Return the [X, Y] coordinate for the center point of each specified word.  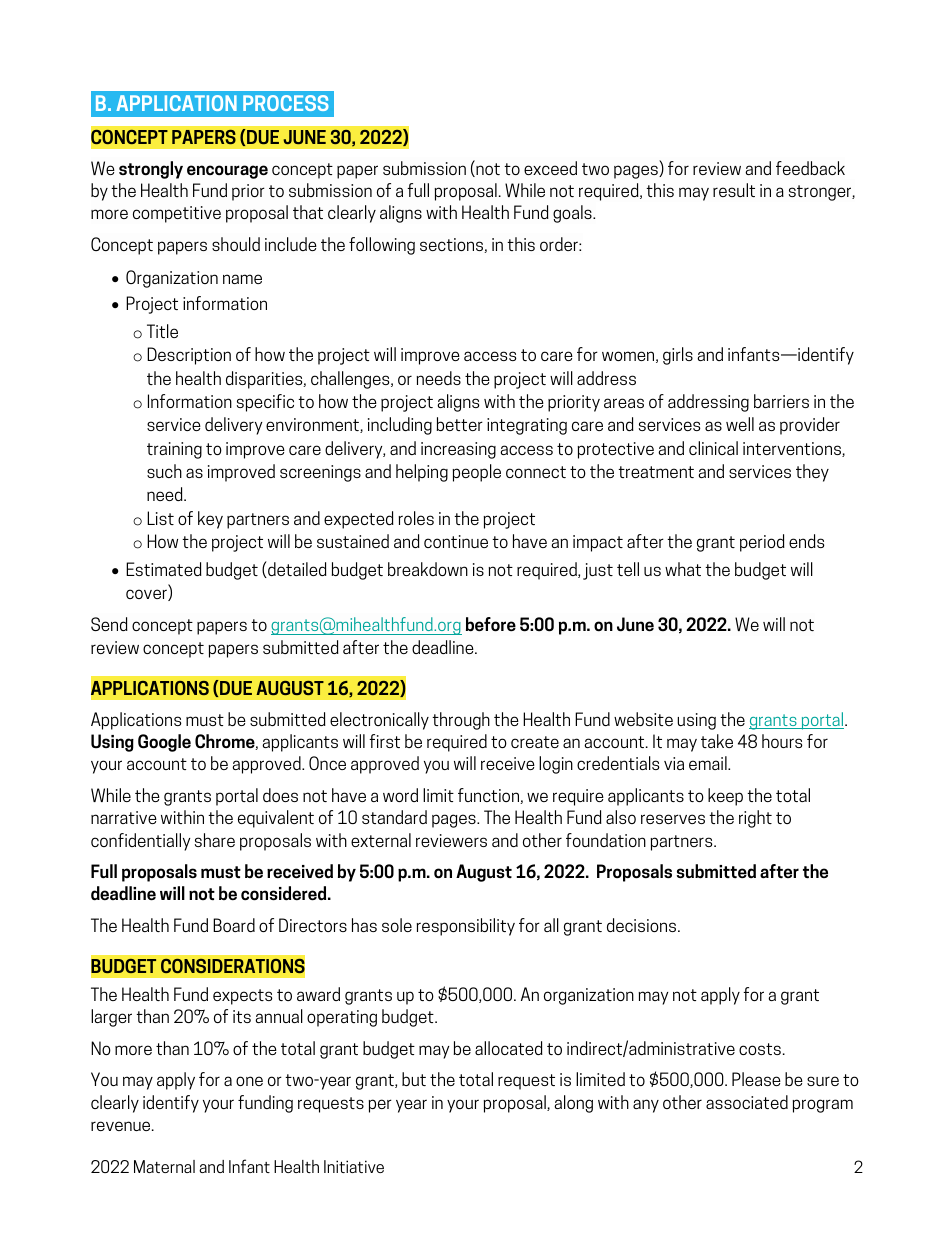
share [215, 840]
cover [147, 595]
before [491, 624]
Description [189, 356]
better [459, 424]
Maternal [164, 1166]
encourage [227, 172]
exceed [550, 168]
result [734, 190]
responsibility [465, 927]
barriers [781, 401]
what [683, 569]
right [755, 819]
